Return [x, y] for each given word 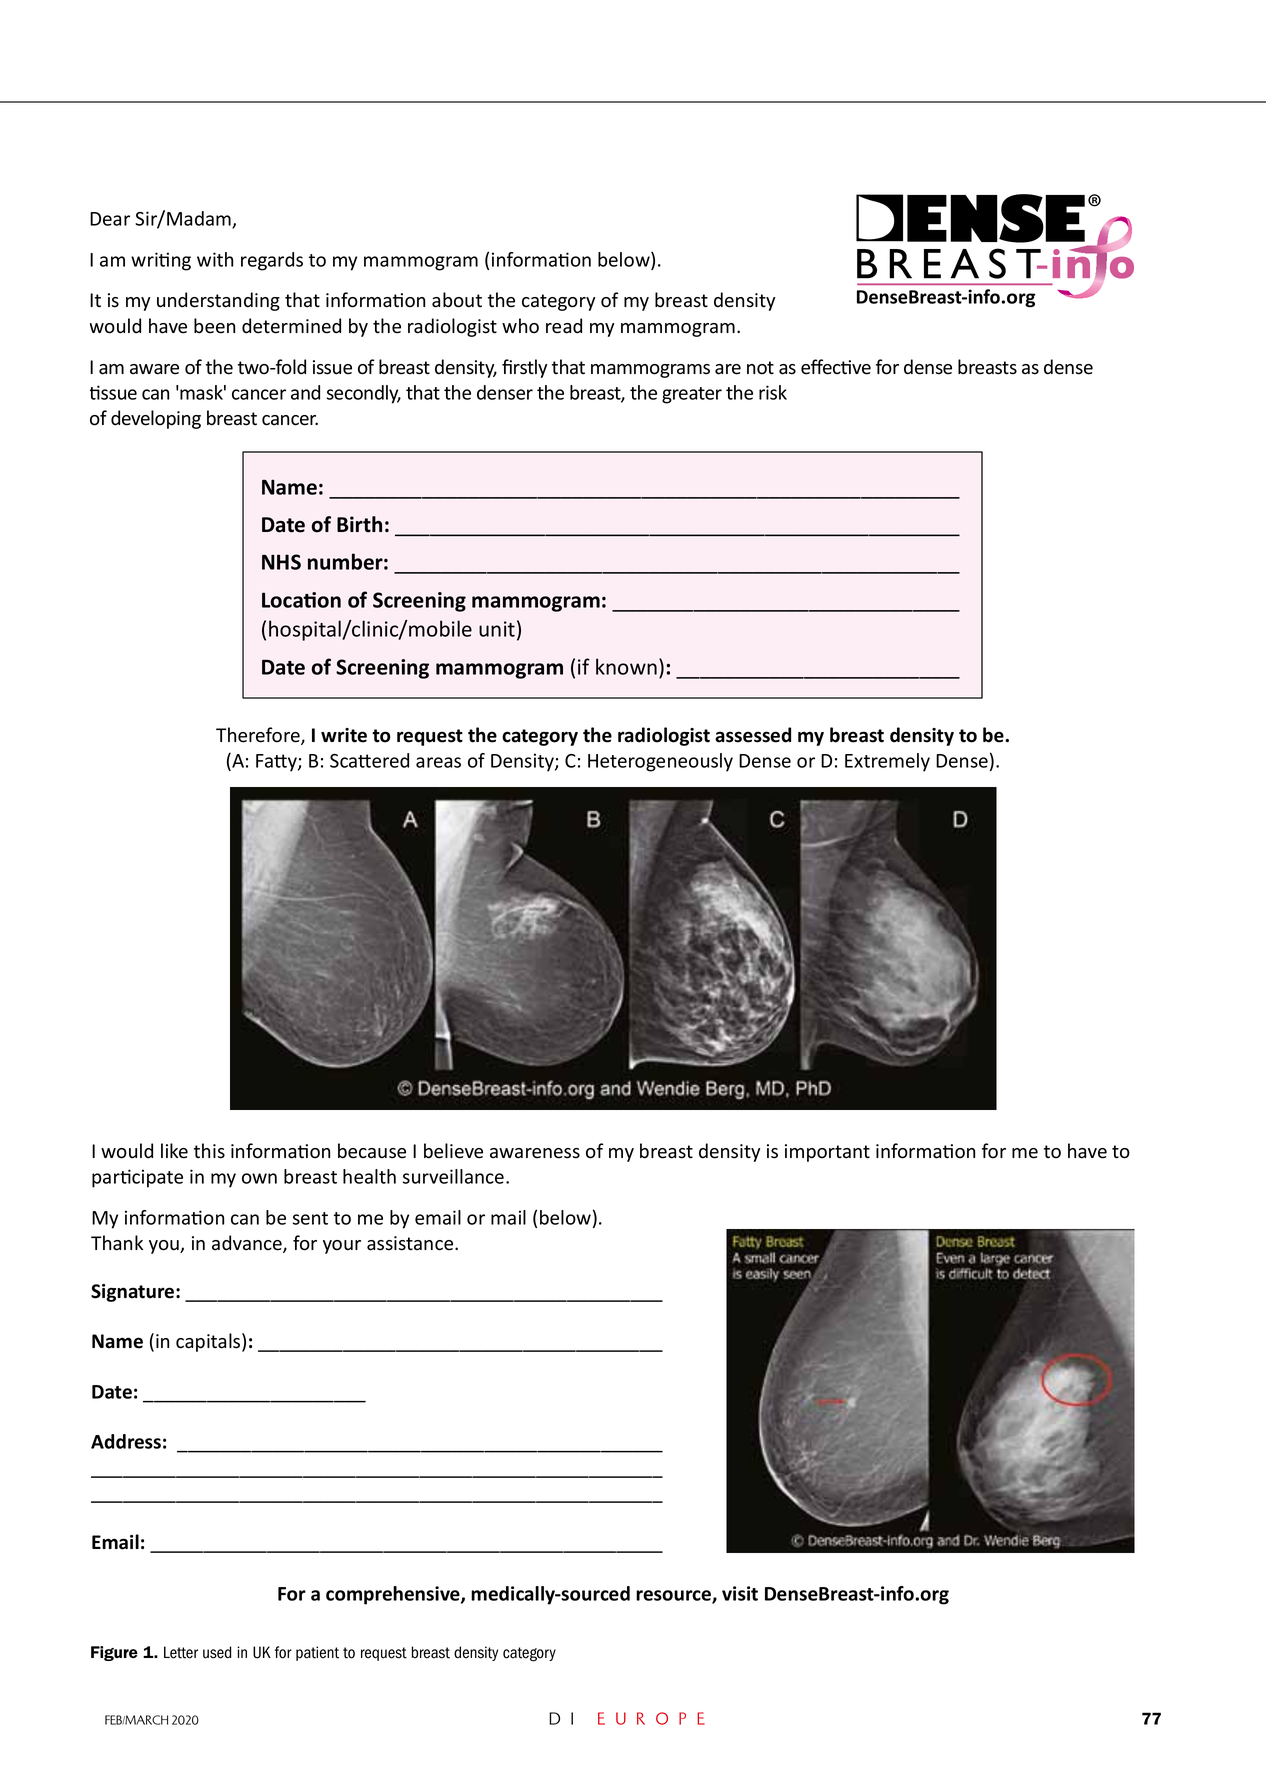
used [217, 1652]
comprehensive [394, 1595]
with [215, 259]
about [457, 300]
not [760, 368]
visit [740, 1593]
